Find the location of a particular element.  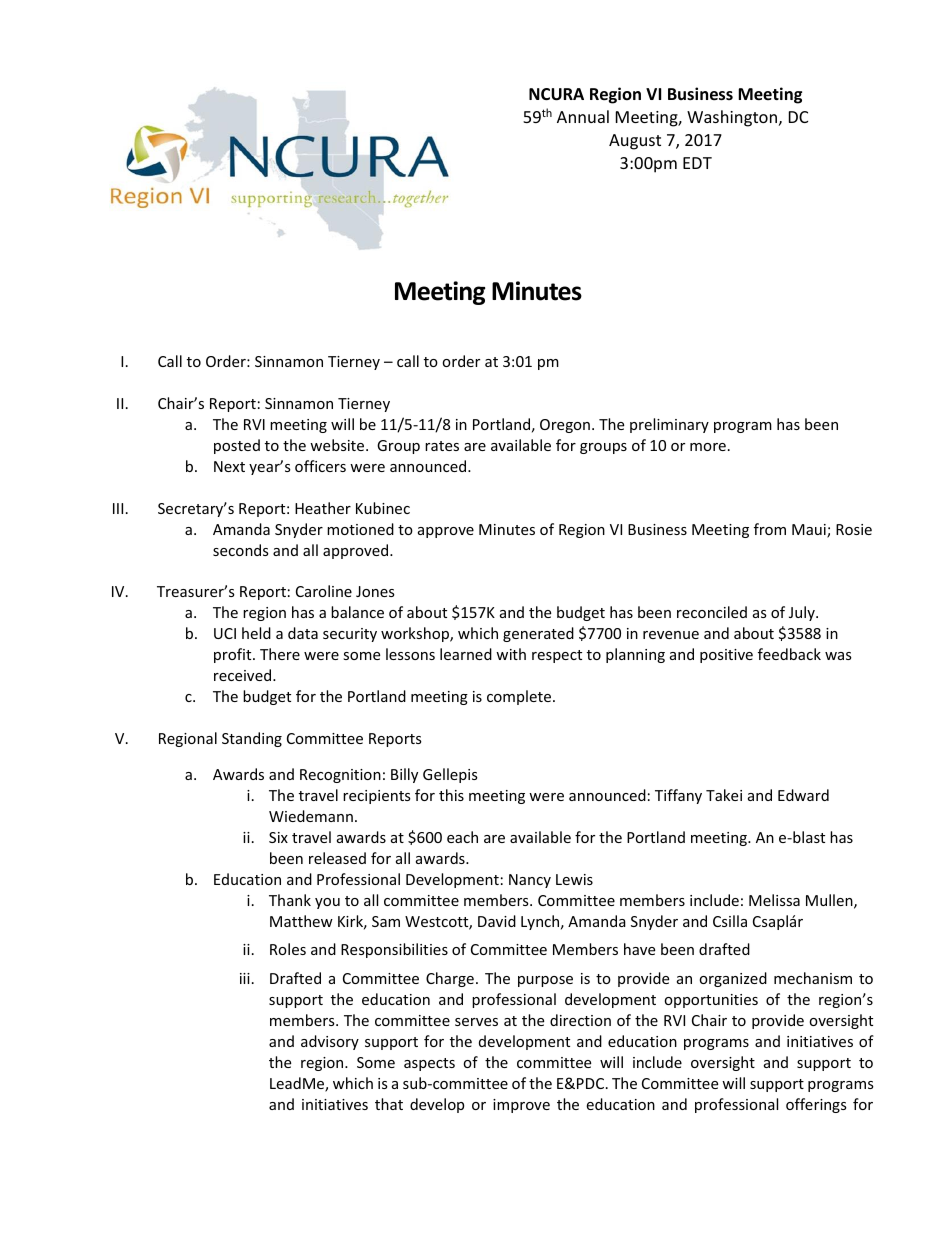

more is located at coordinates (708, 447).
